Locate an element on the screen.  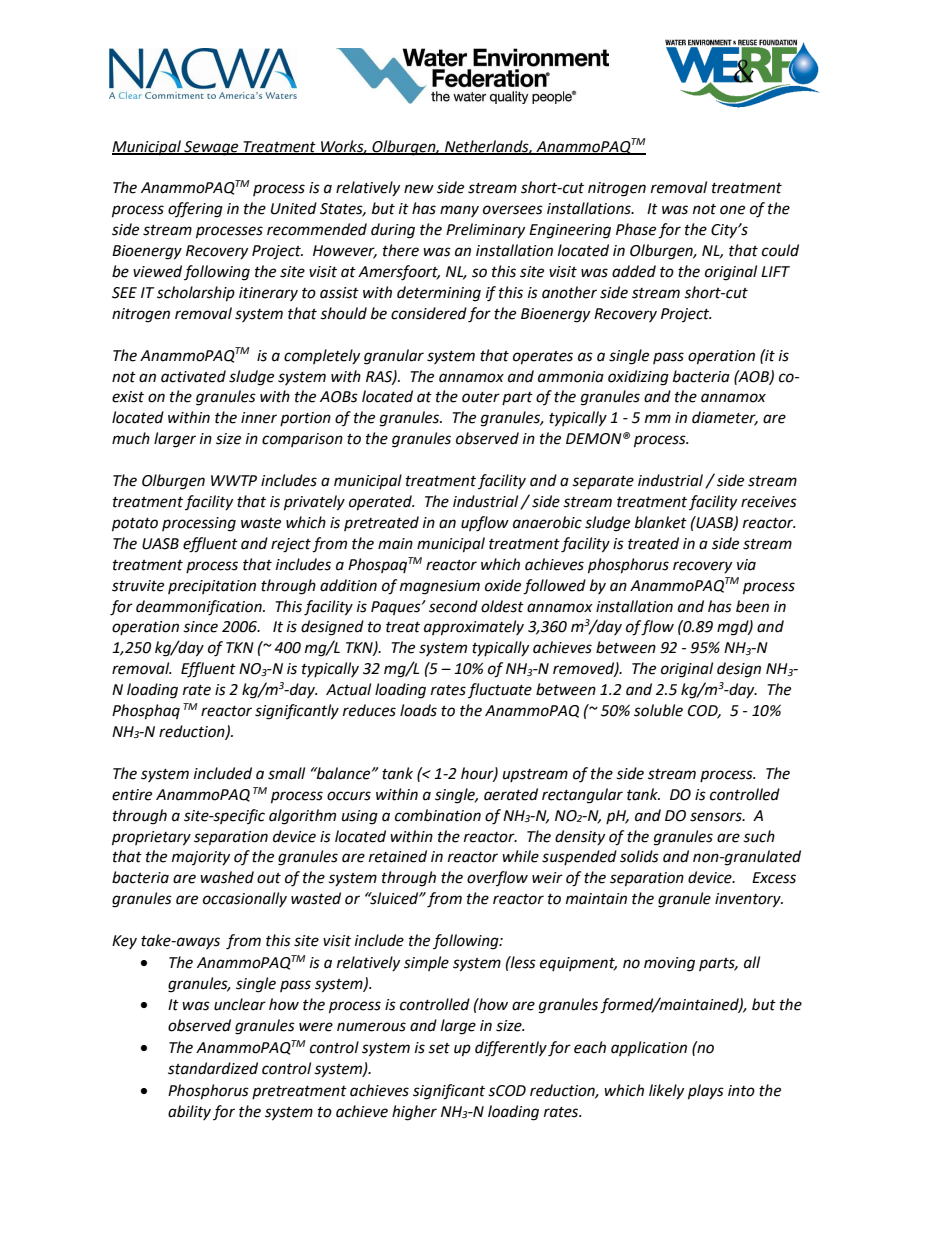
set is located at coordinates (439, 1048).
